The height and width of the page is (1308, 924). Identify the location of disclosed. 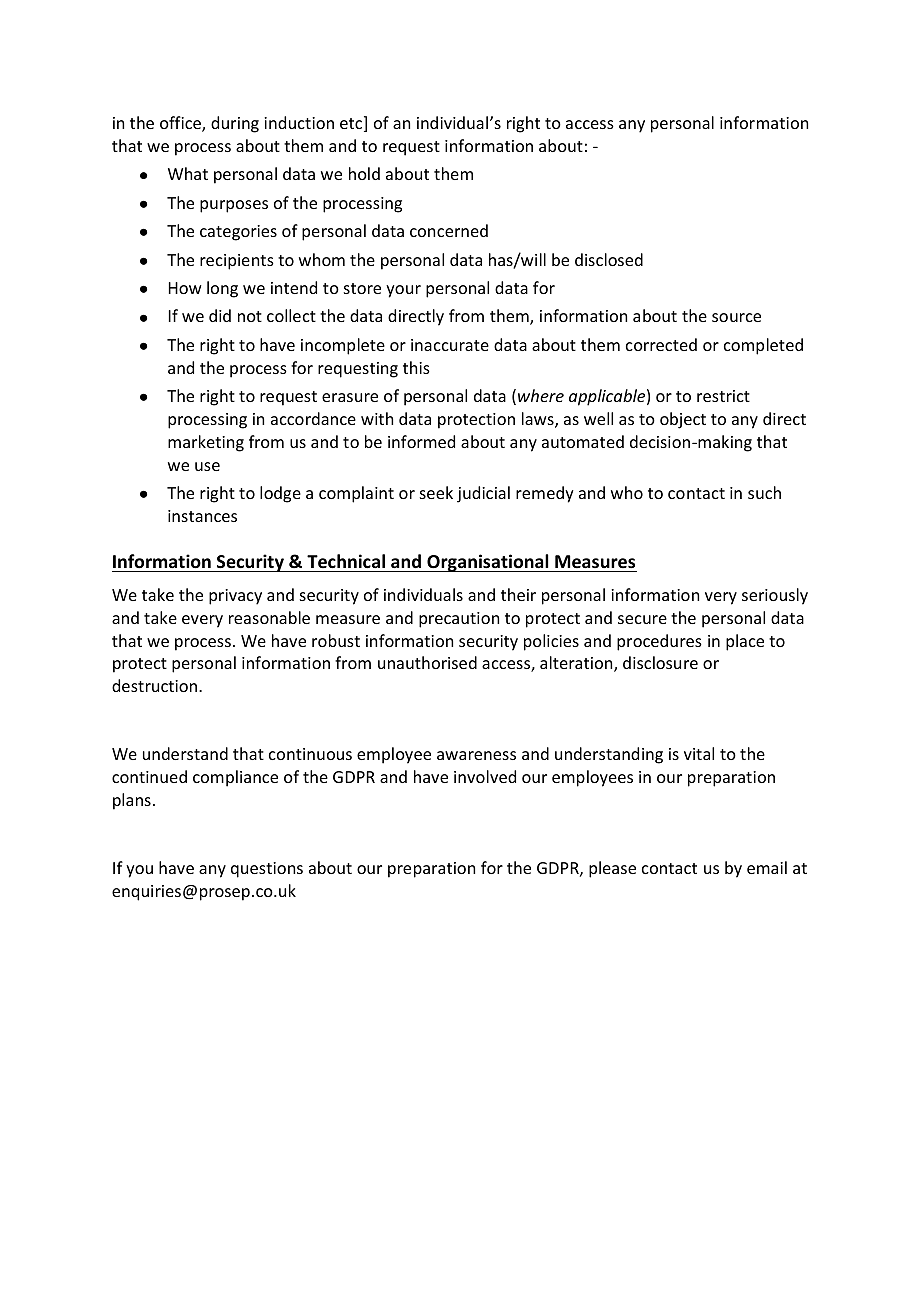
(609, 259).
